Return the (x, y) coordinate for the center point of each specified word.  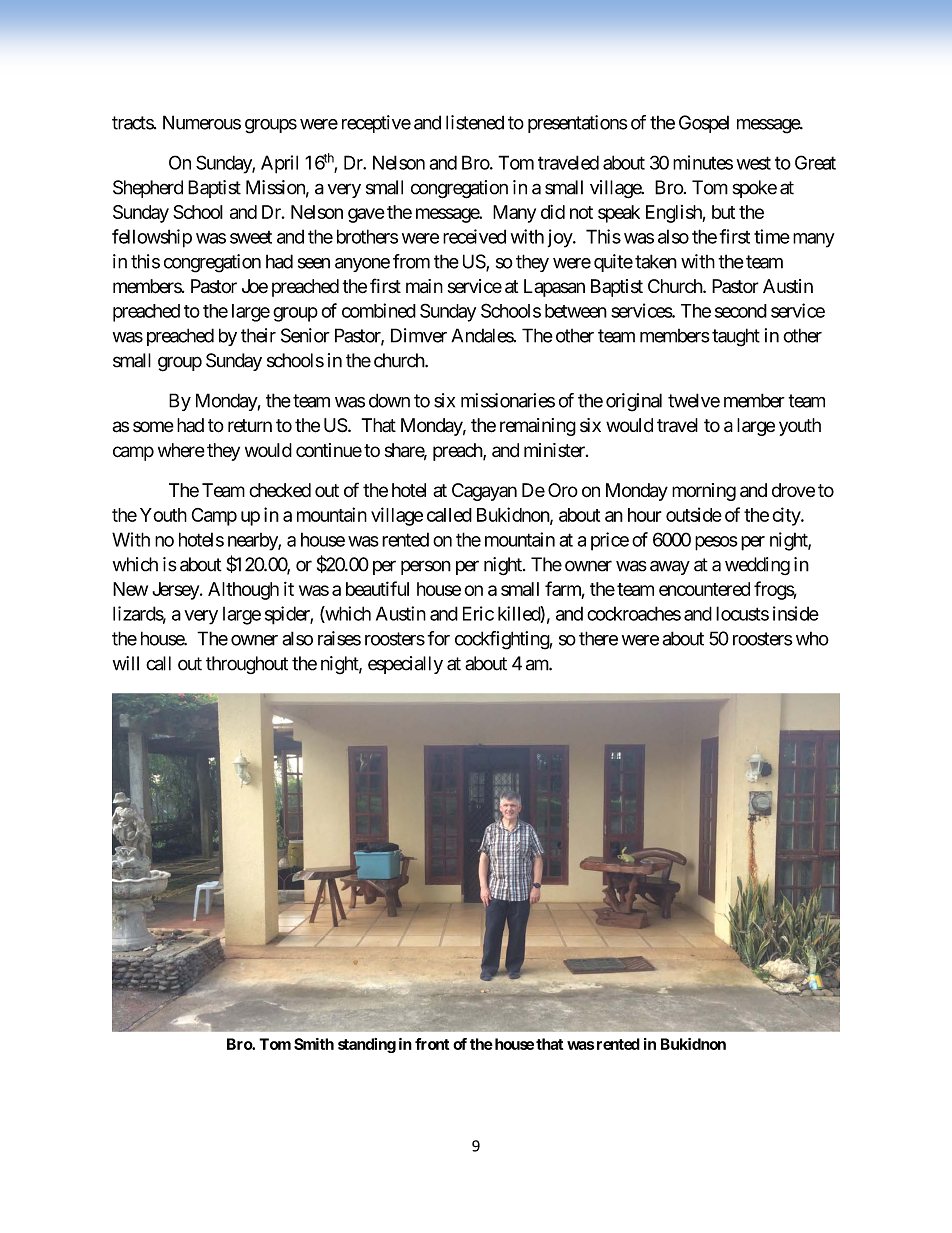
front (432, 1044)
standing (367, 1045)
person (426, 567)
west (754, 163)
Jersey (176, 591)
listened (475, 122)
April (279, 164)
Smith (314, 1044)
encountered (704, 589)
